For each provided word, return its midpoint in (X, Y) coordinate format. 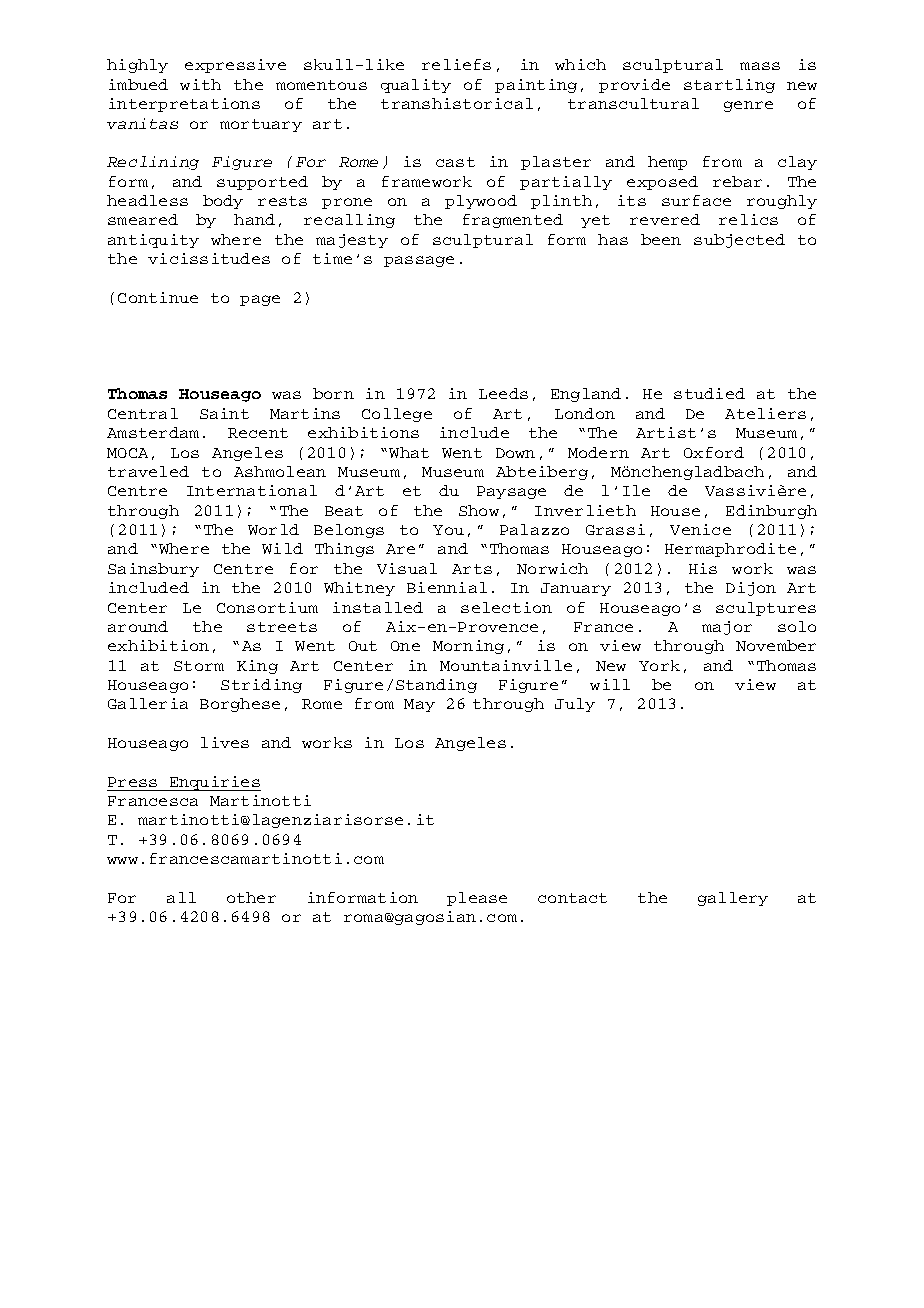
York (659, 665)
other (251, 897)
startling (729, 86)
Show (479, 510)
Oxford (714, 452)
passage (419, 261)
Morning (468, 647)
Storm (199, 666)
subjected (739, 241)
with (200, 84)
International (252, 490)
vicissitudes (209, 258)
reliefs (456, 64)
